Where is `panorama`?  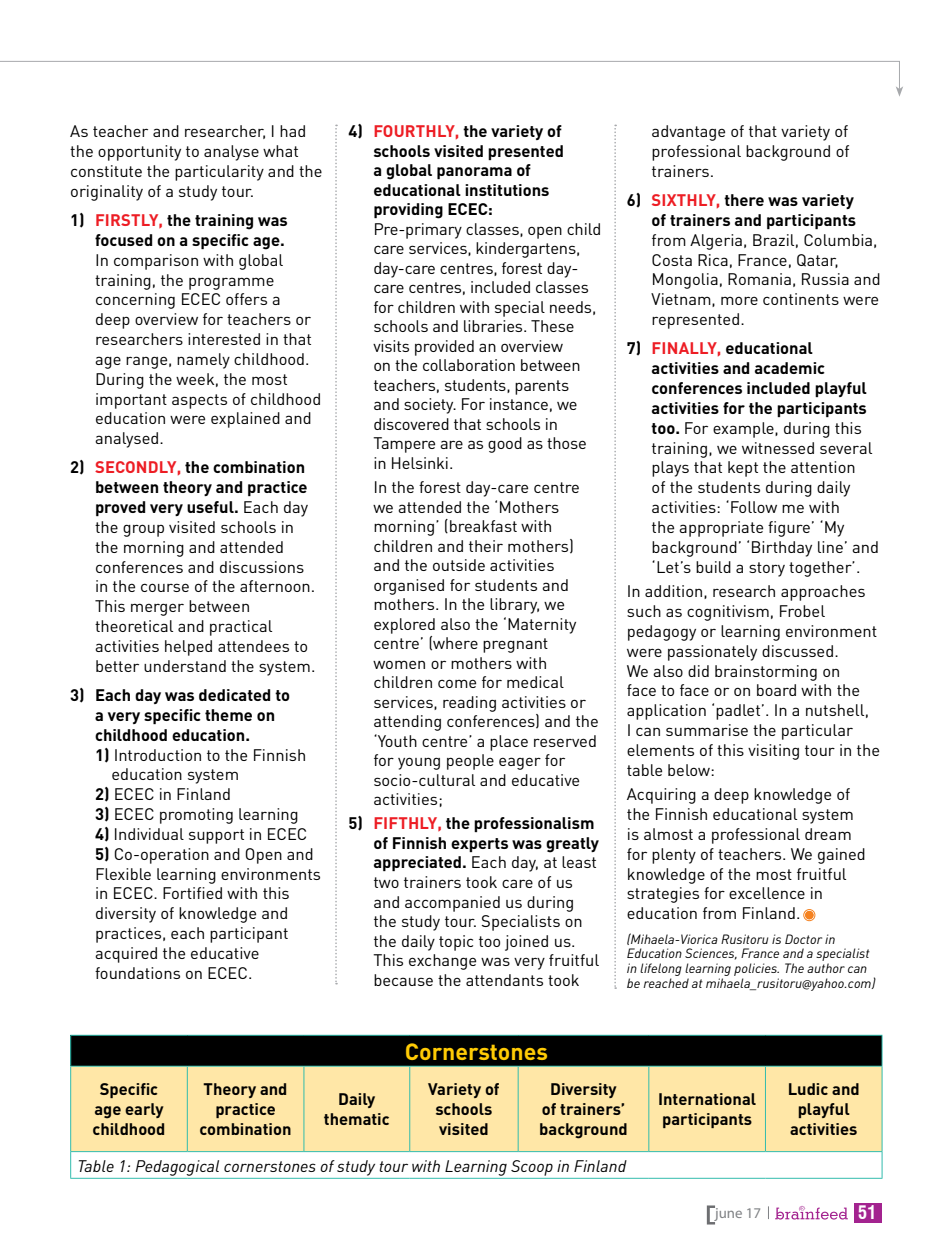 panorama is located at coordinates (474, 173).
